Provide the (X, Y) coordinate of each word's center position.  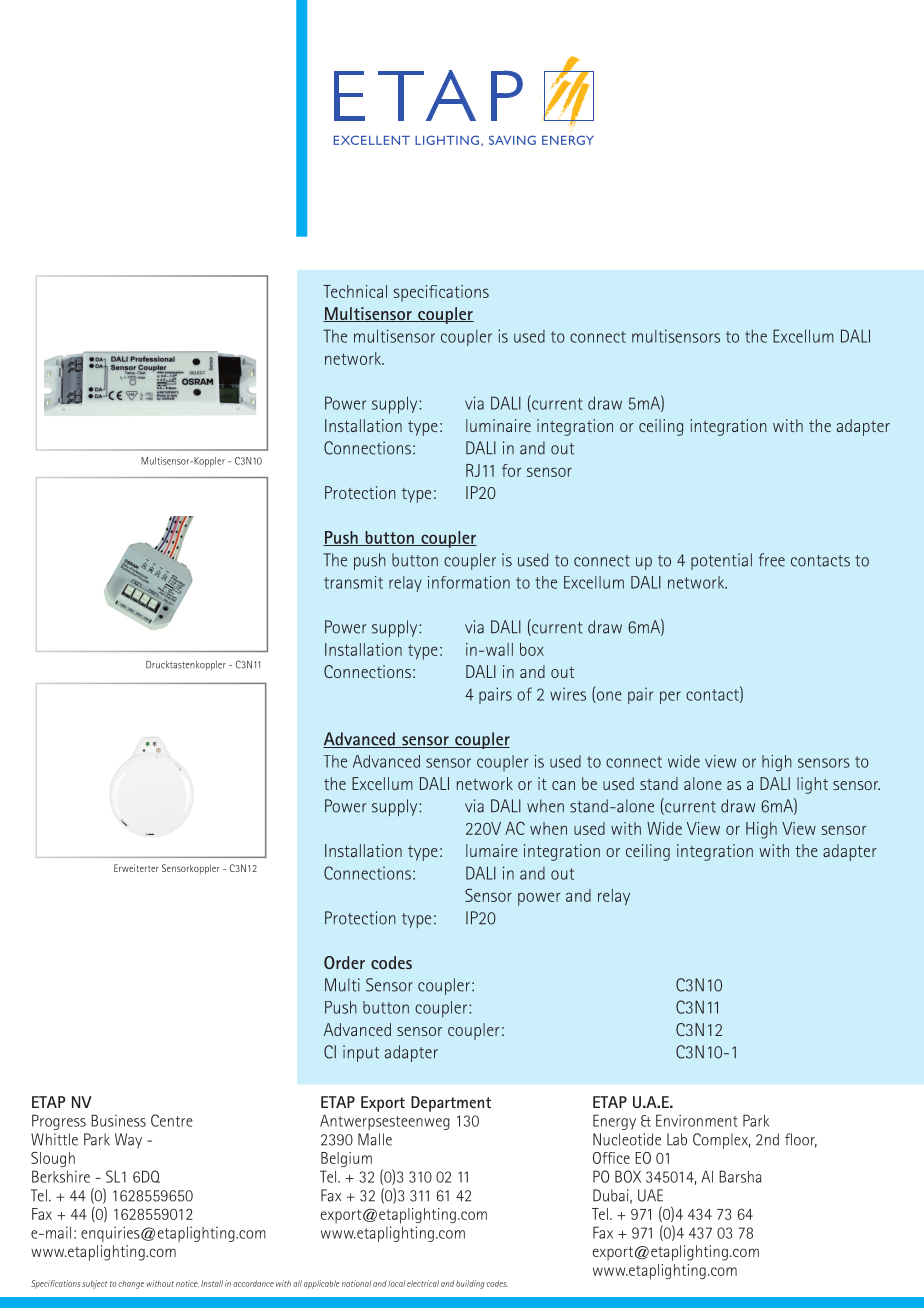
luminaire (498, 425)
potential (721, 561)
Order (344, 962)
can (563, 785)
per (670, 697)
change (131, 1285)
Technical (355, 291)
